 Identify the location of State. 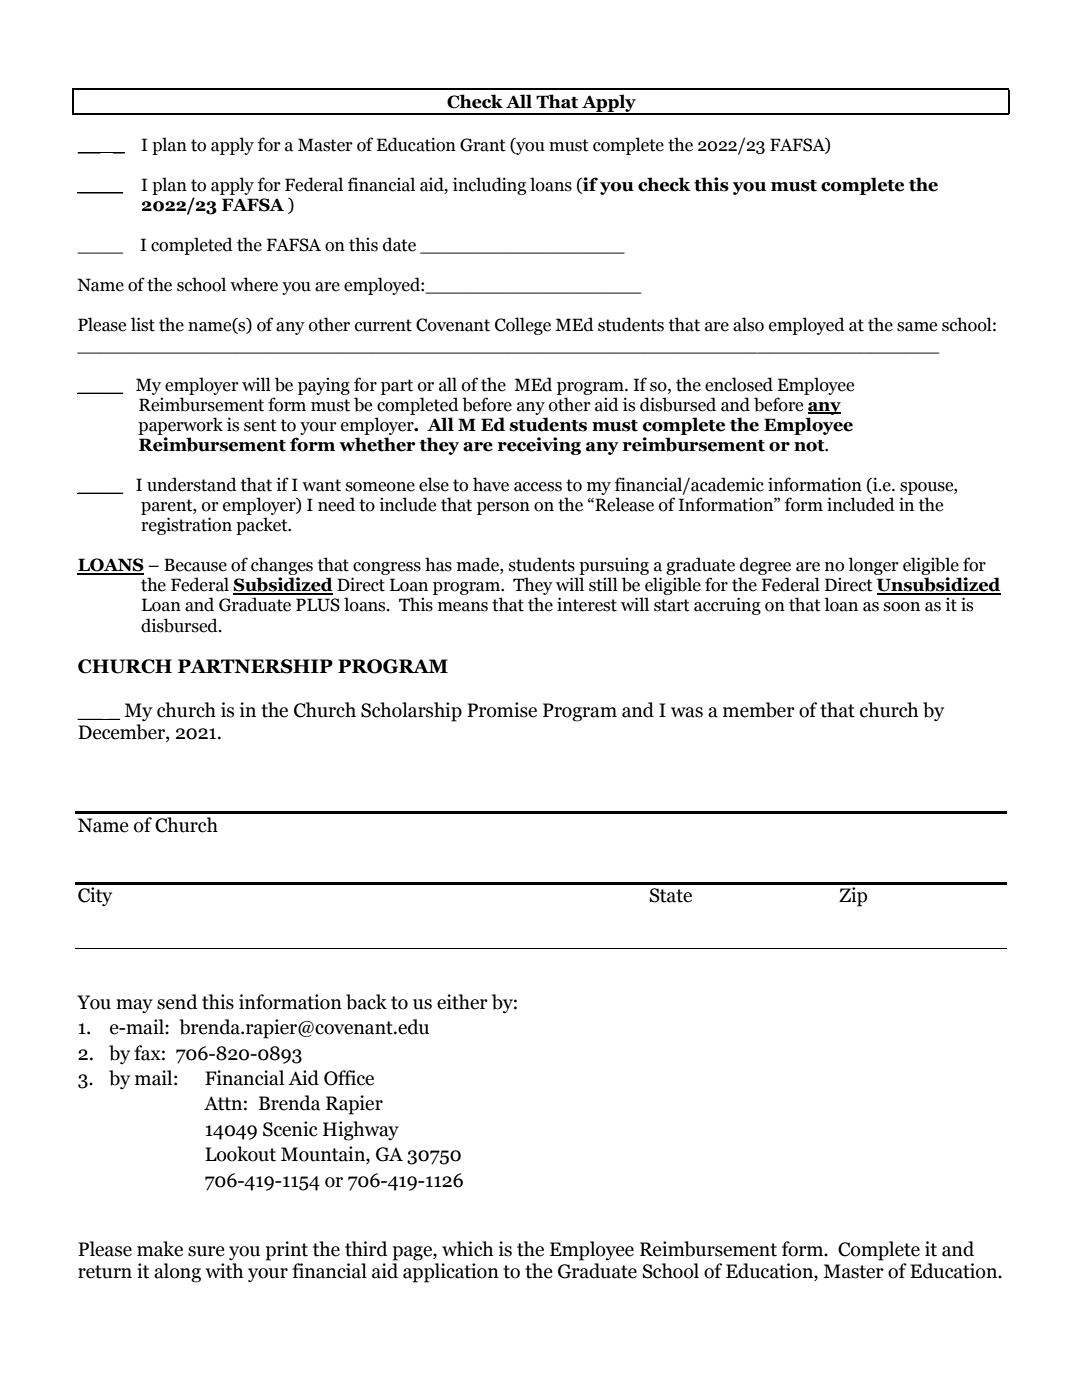
(670, 895).
